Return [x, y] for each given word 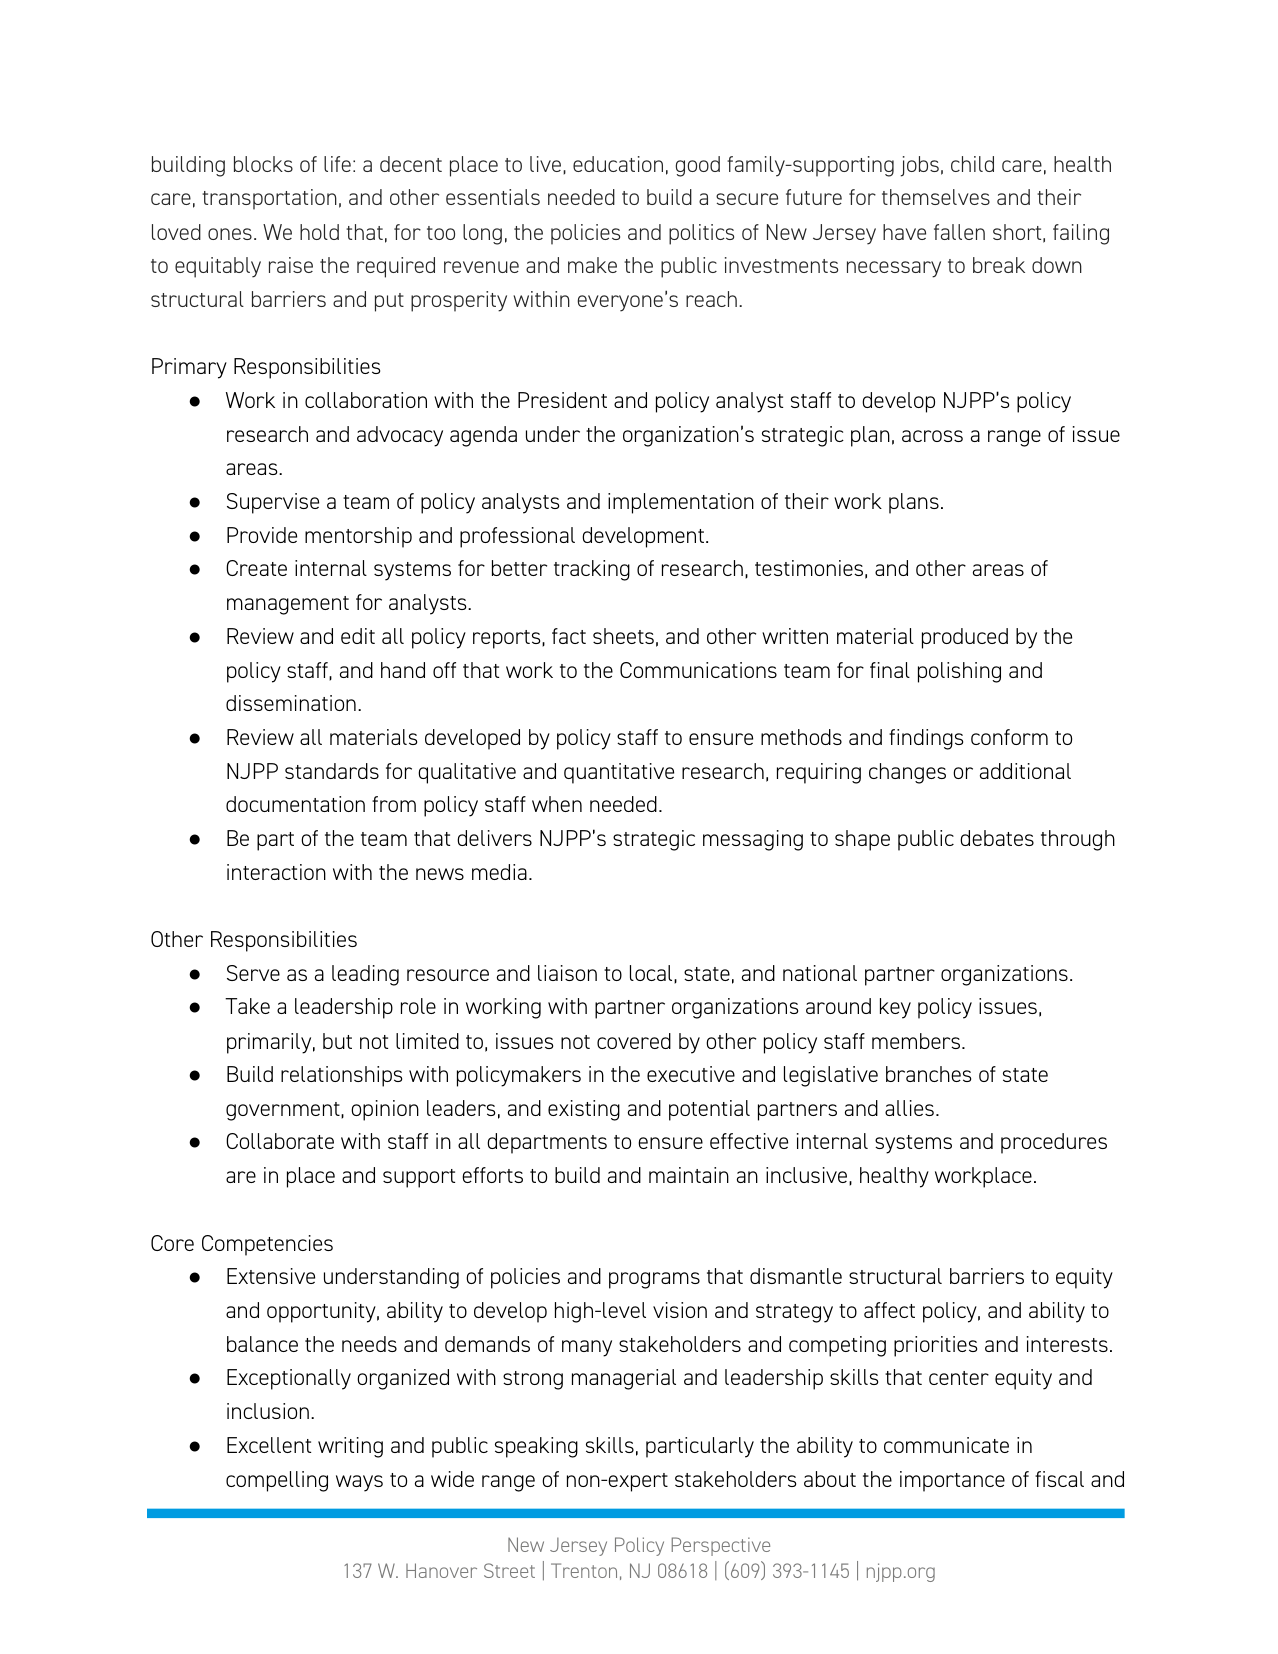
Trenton [584, 1570]
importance [952, 1481]
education [618, 164]
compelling [277, 1481]
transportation [269, 199]
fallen [959, 232]
